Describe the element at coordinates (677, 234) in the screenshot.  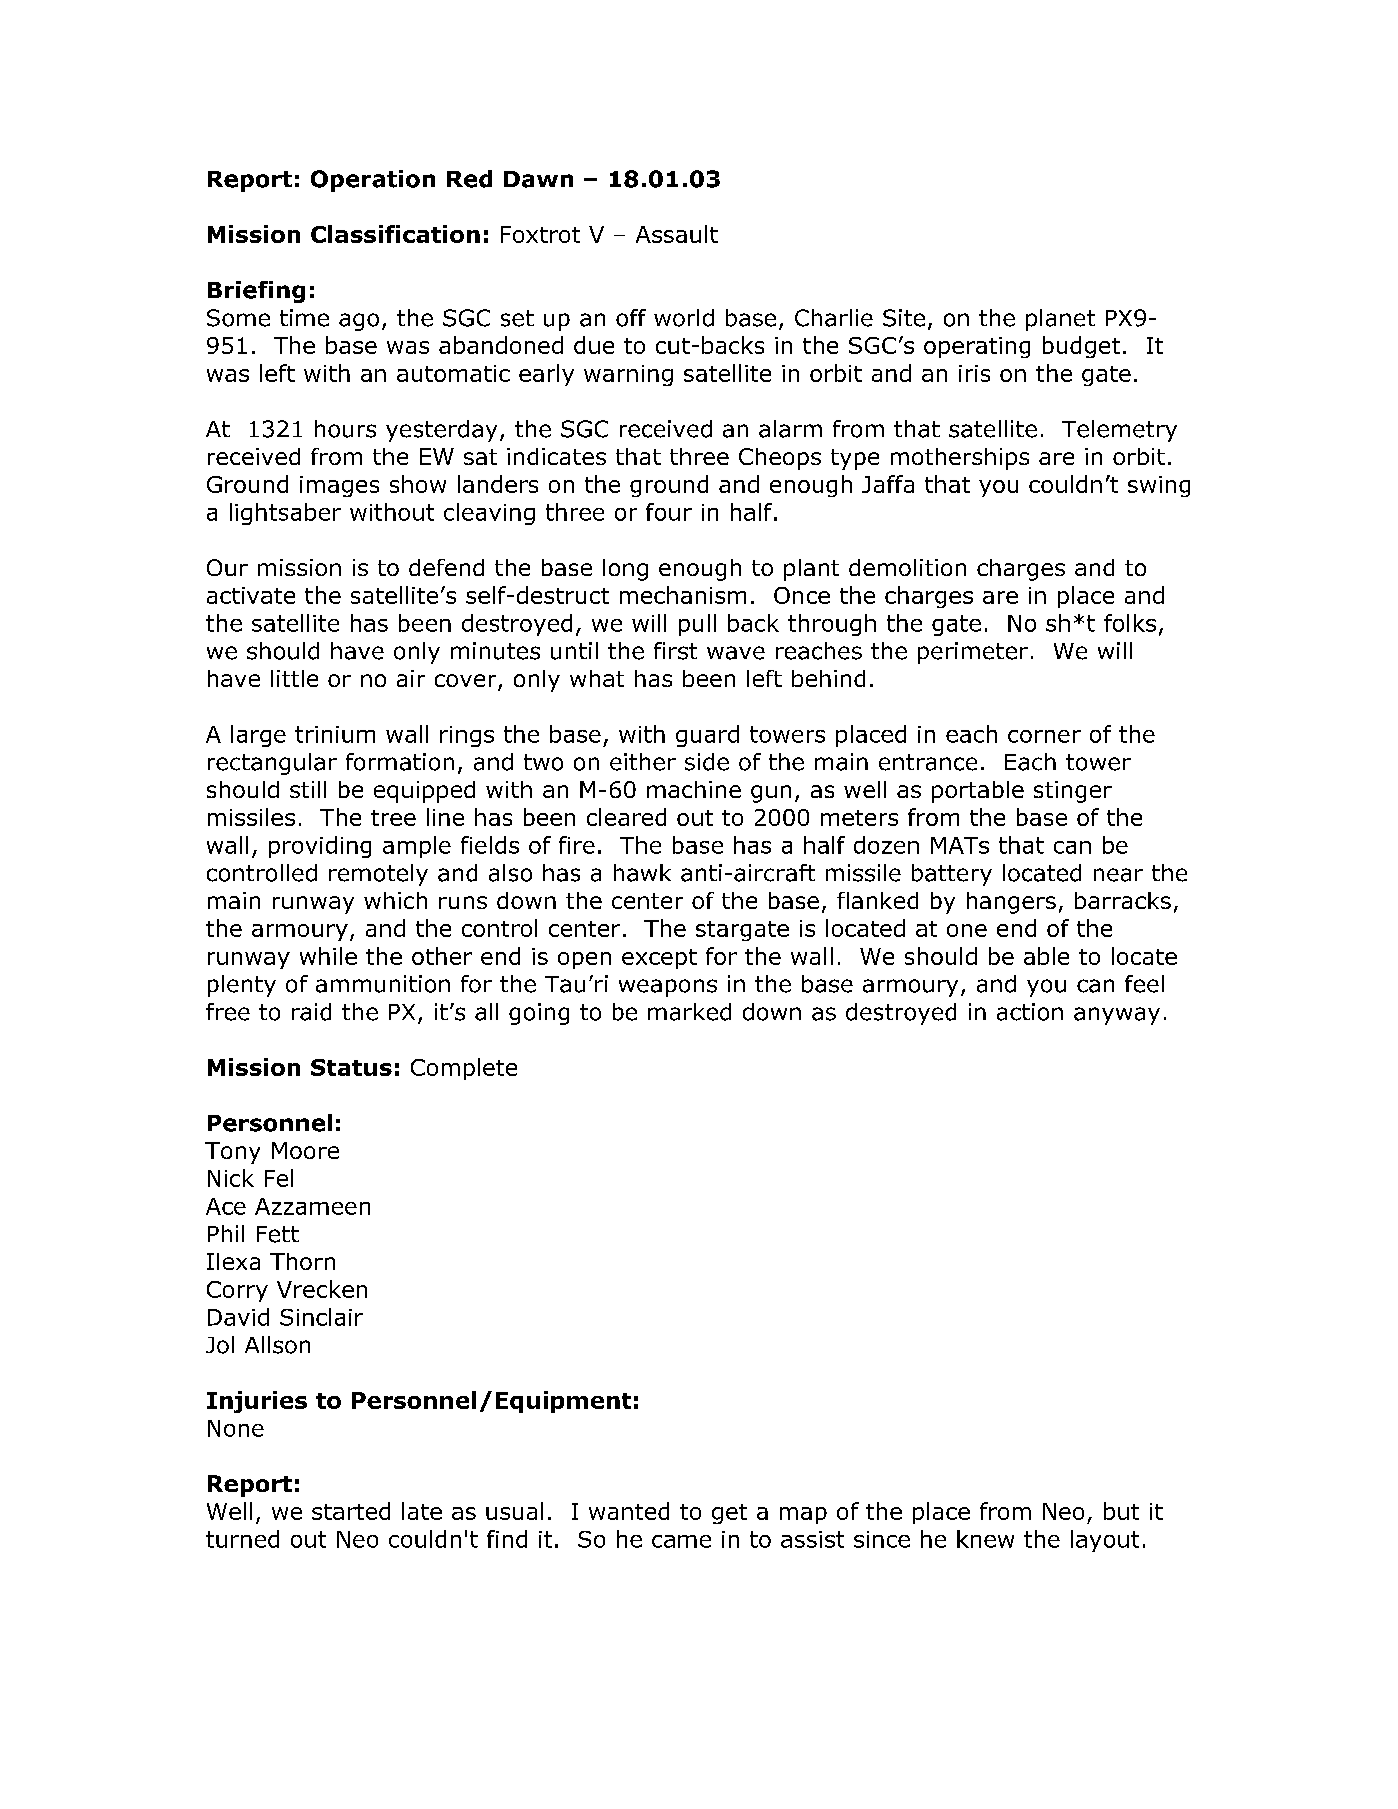
I see `Assault` at that location.
